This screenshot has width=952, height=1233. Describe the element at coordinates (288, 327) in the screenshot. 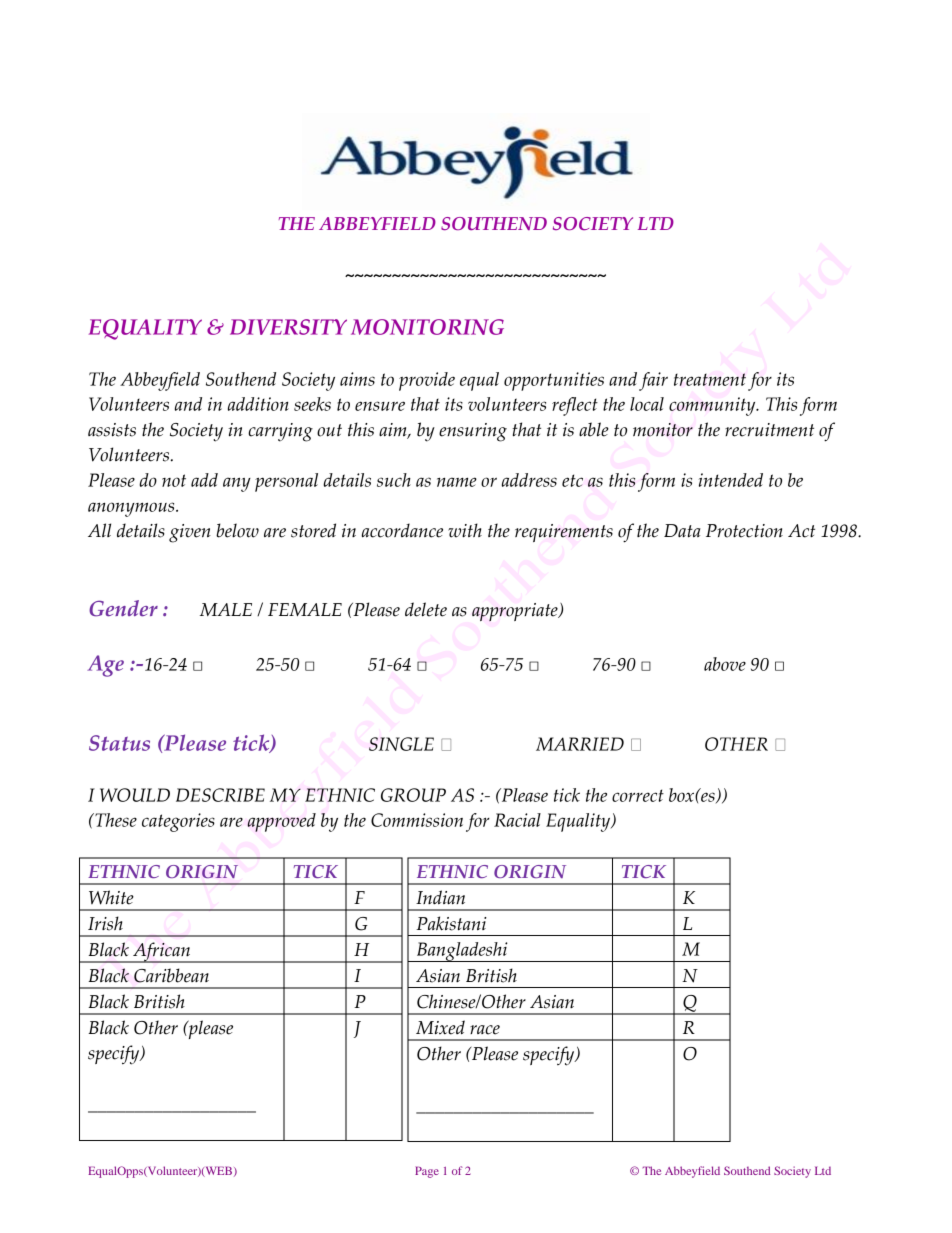

I see `DIVERSITY` at that location.
